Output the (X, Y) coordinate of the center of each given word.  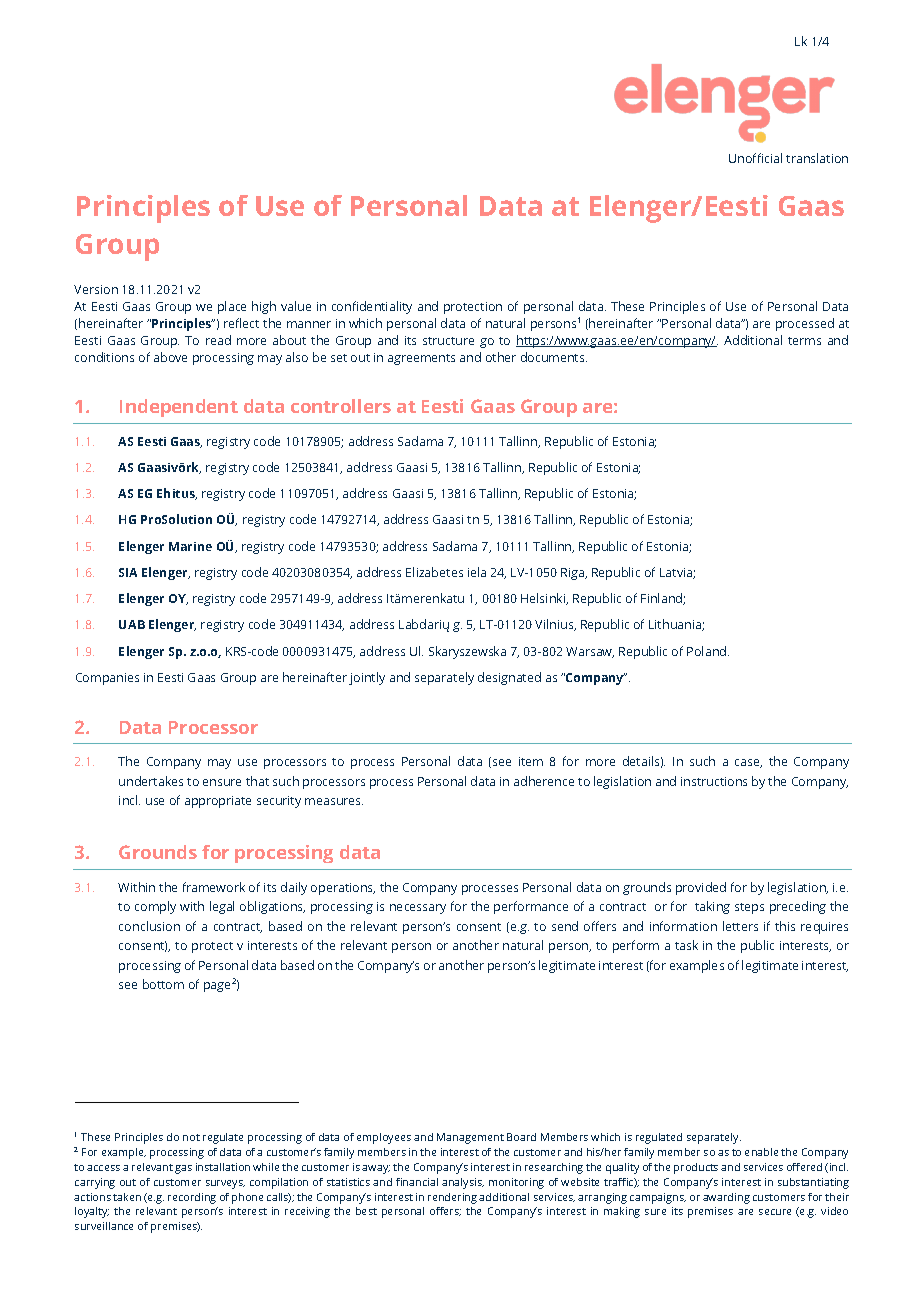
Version (96, 289)
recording (192, 1198)
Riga (574, 574)
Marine (190, 546)
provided (701, 888)
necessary (418, 909)
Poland (708, 651)
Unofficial (755, 158)
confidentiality (372, 307)
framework (214, 887)
